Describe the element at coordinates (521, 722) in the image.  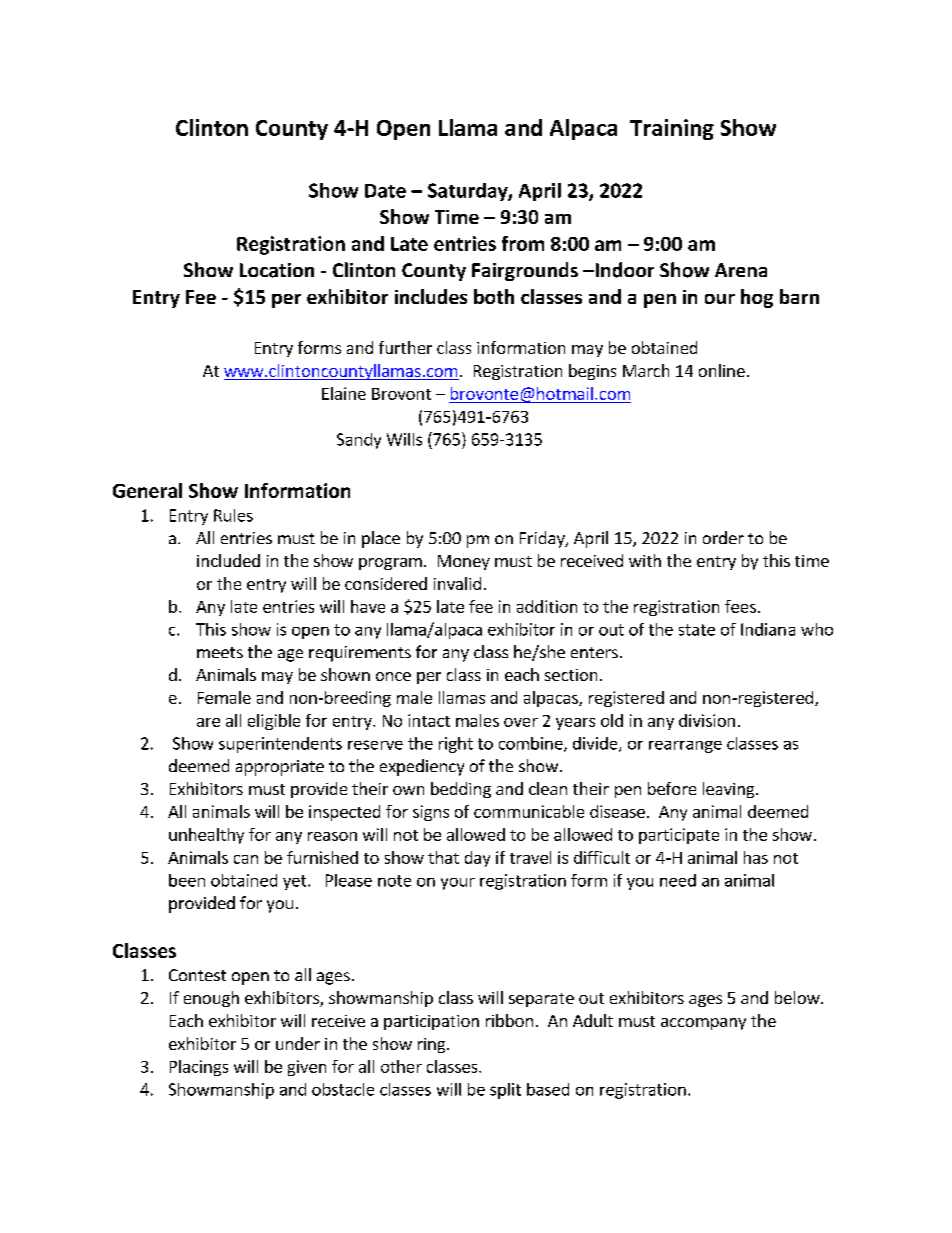
I see `over` at that location.
